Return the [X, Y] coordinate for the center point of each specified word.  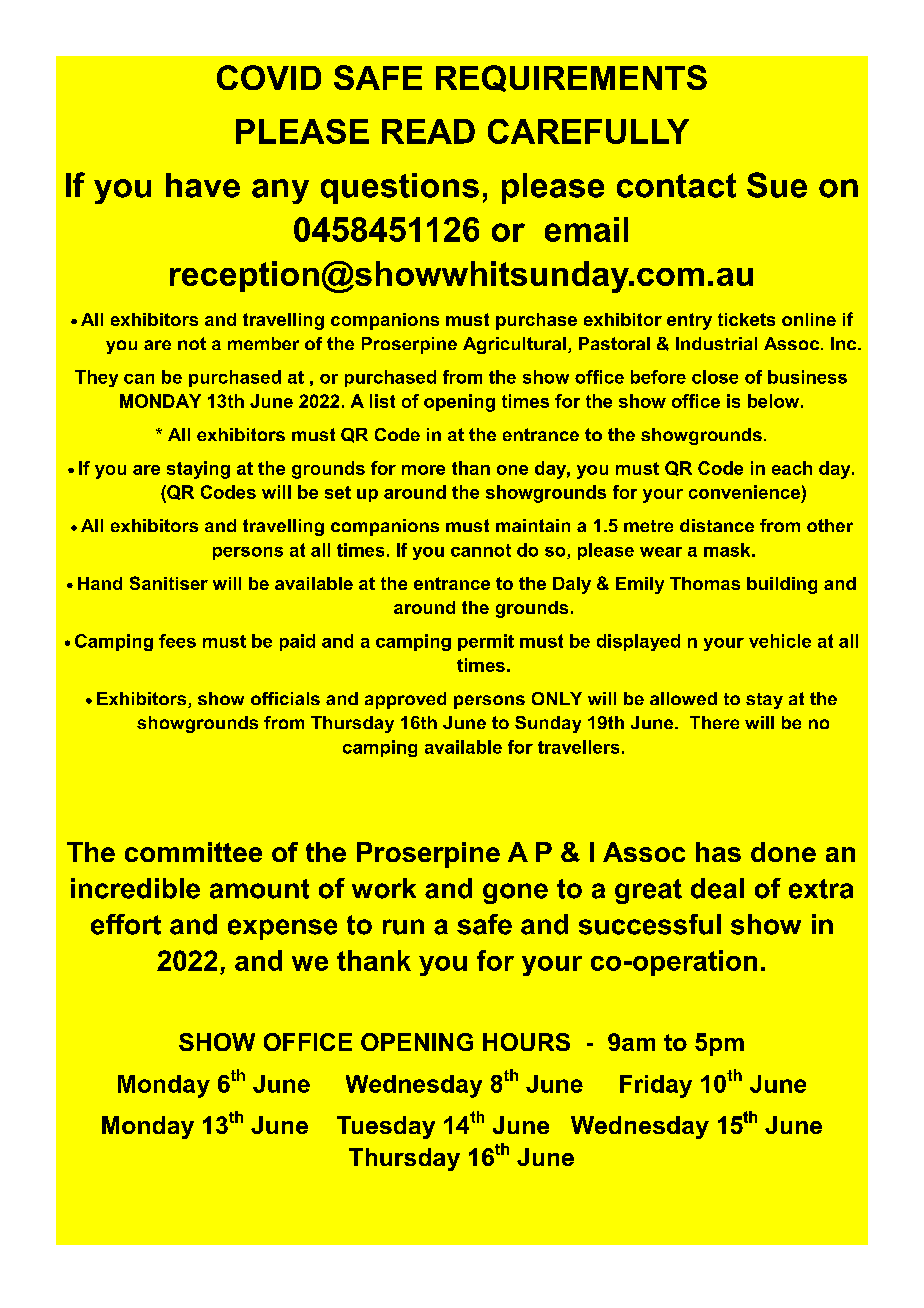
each [792, 468]
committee [193, 852]
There [714, 722]
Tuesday [386, 1127]
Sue [777, 185]
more [423, 470]
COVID [269, 77]
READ [428, 131]
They [96, 378]
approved [405, 700]
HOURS [526, 1042]
